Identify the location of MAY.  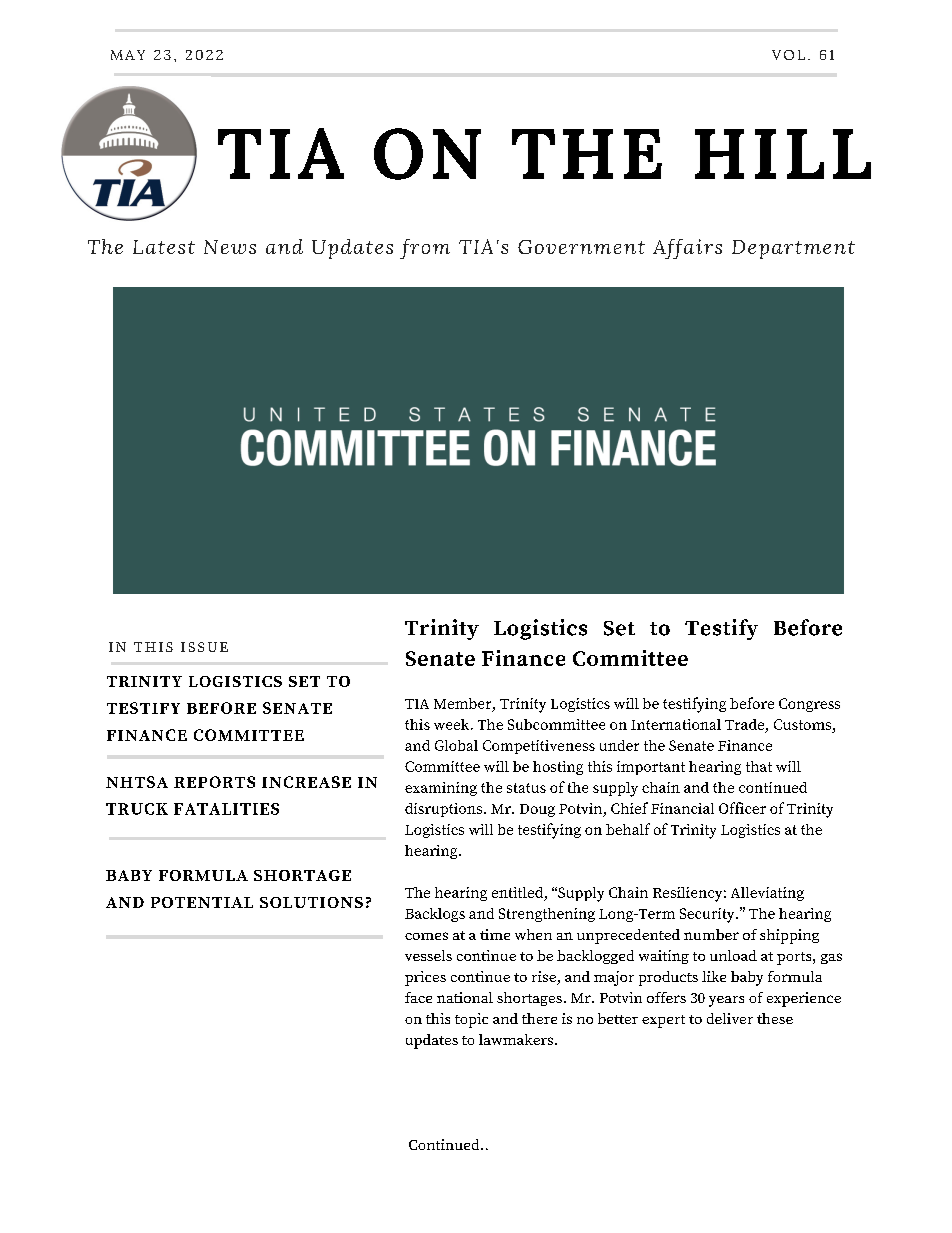
(128, 55).
